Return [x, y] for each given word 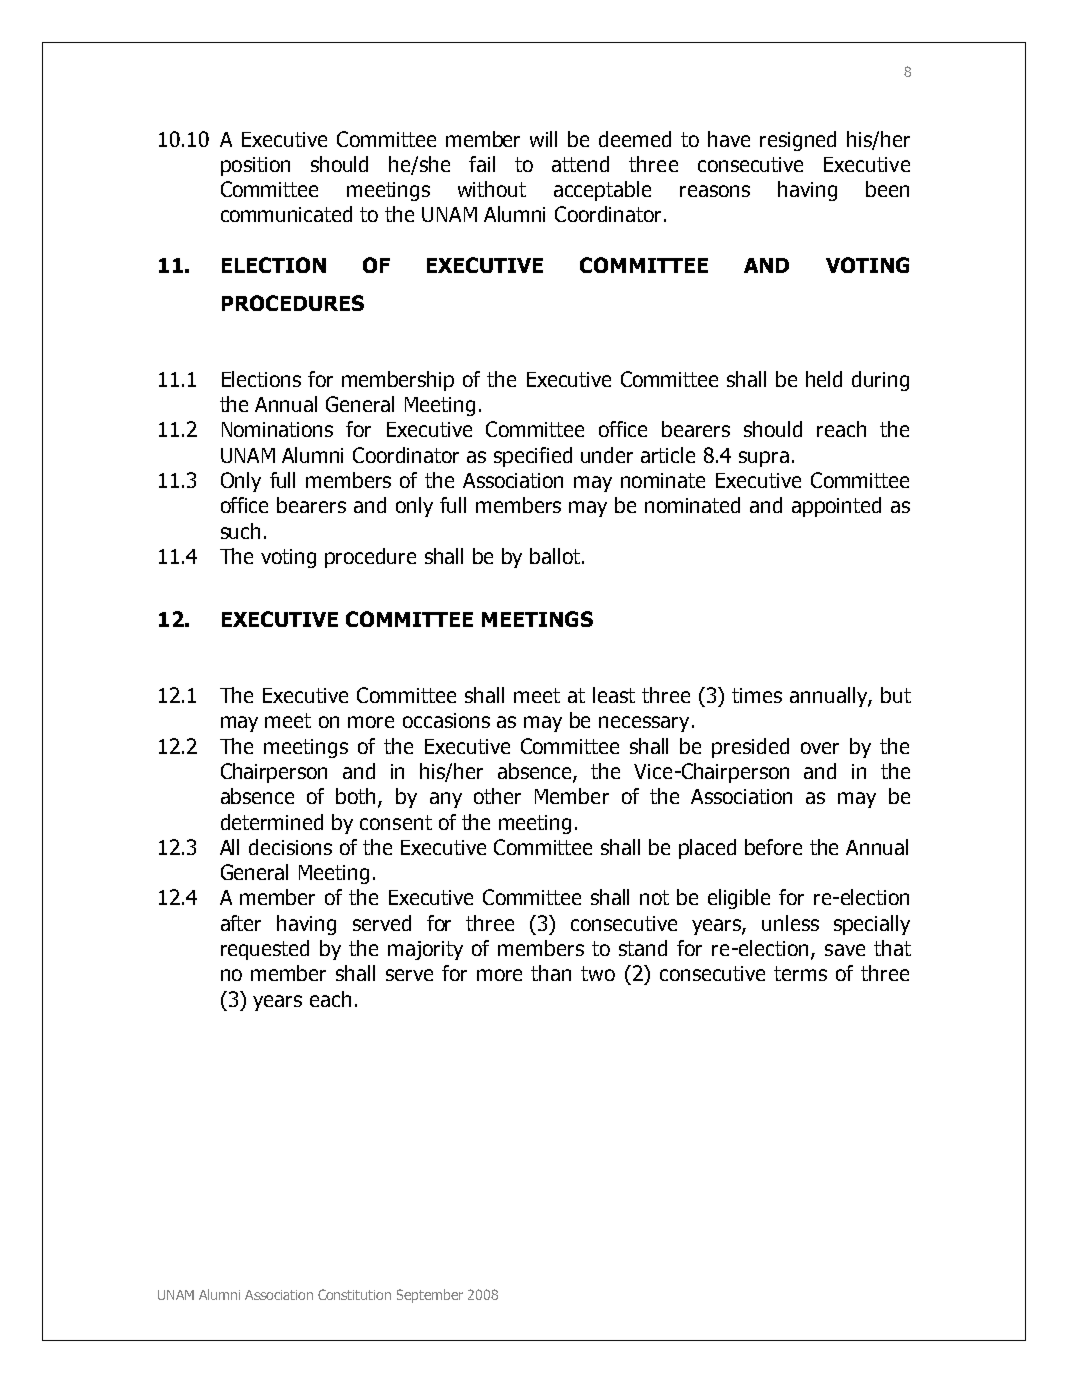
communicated [286, 214]
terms [800, 973]
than [551, 973]
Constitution [354, 1294]
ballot [556, 556]
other [497, 796]
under [607, 455]
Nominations [277, 429]
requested [265, 950]
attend [580, 164]
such [240, 531]
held [824, 379]
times [757, 695]
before [773, 847]
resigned [798, 141]
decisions [290, 847]
